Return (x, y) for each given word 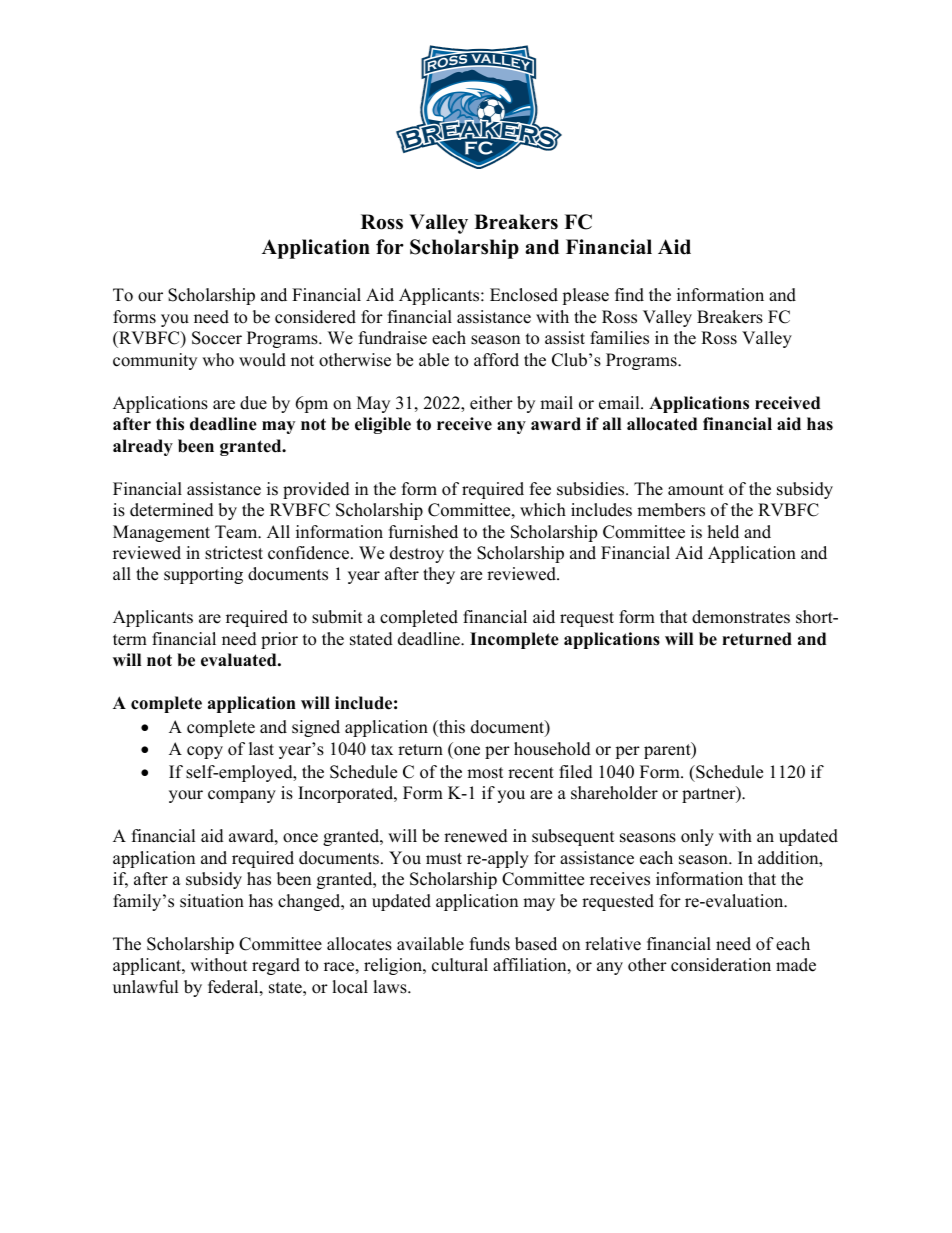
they (439, 575)
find (629, 295)
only (697, 837)
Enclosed (524, 295)
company (242, 796)
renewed (476, 836)
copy (205, 752)
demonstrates (741, 617)
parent (668, 750)
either (491, 403)
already (143, 447)
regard (276, 966)
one (466, 752)
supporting (203, 575)
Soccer (217, 338)
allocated (662, 424)
